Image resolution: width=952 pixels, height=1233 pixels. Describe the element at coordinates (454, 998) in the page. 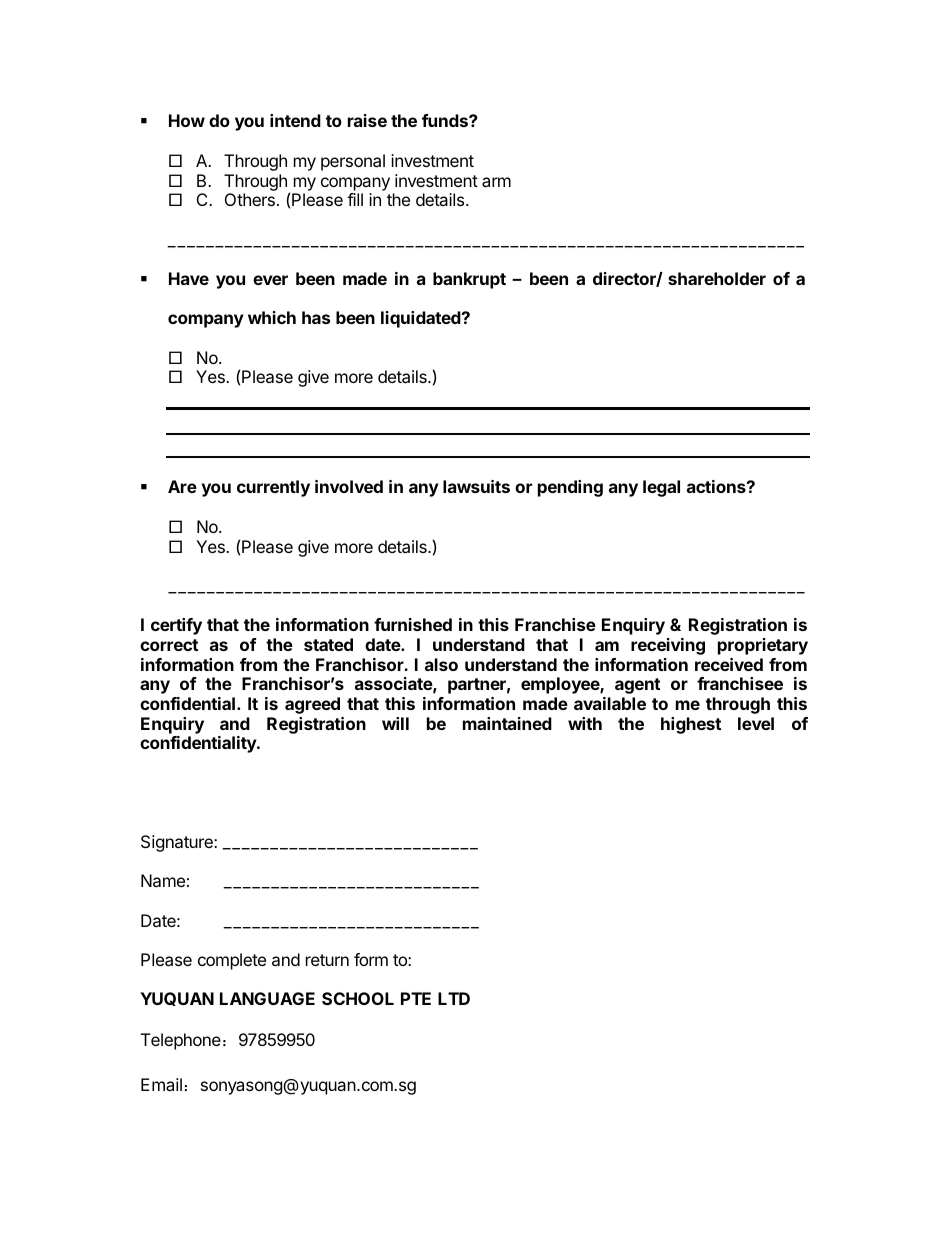

I see `LTD` at that location.
